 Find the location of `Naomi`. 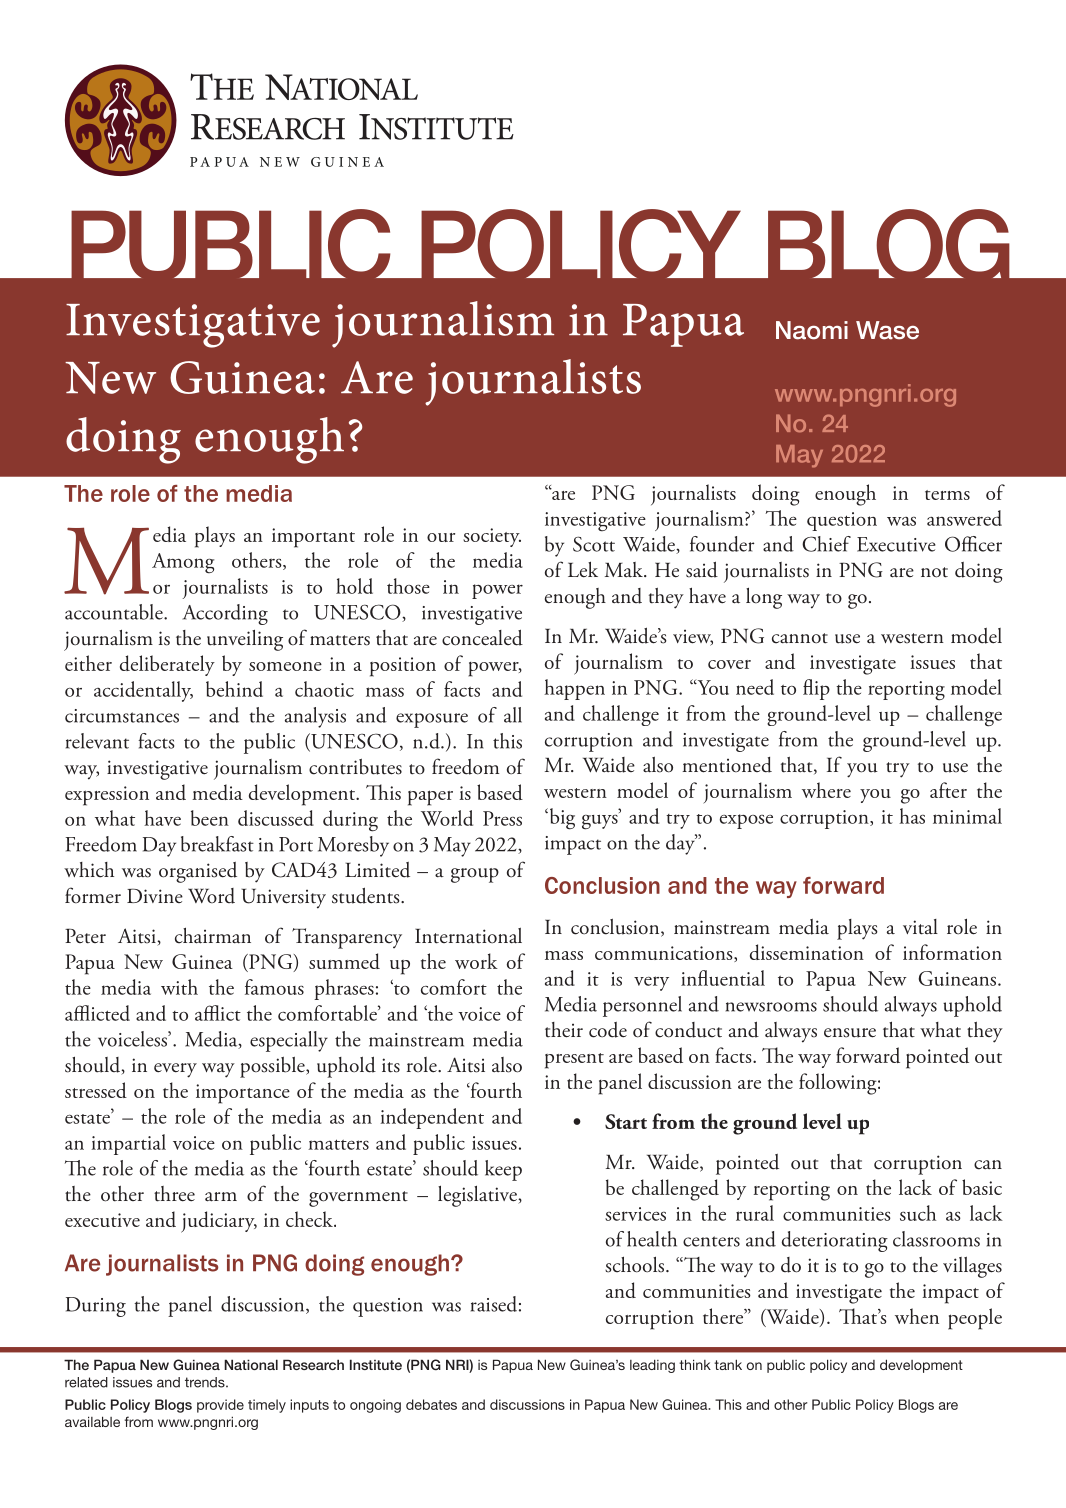

Naomi is located at coordinates (812, 330).
